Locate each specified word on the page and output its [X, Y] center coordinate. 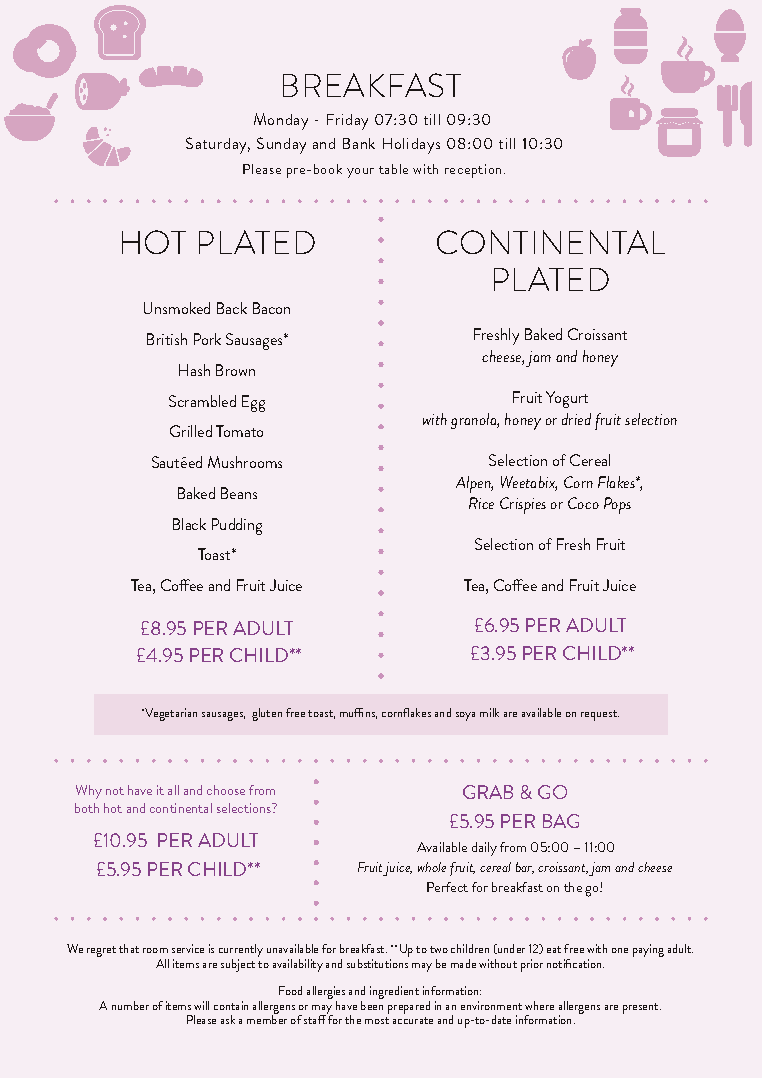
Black [189, 524]
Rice [481, 503]
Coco [583, 503]
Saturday [218, 145]
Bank [359, 143]
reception [475, 171]
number [130, 1005]
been [372, 1005]
